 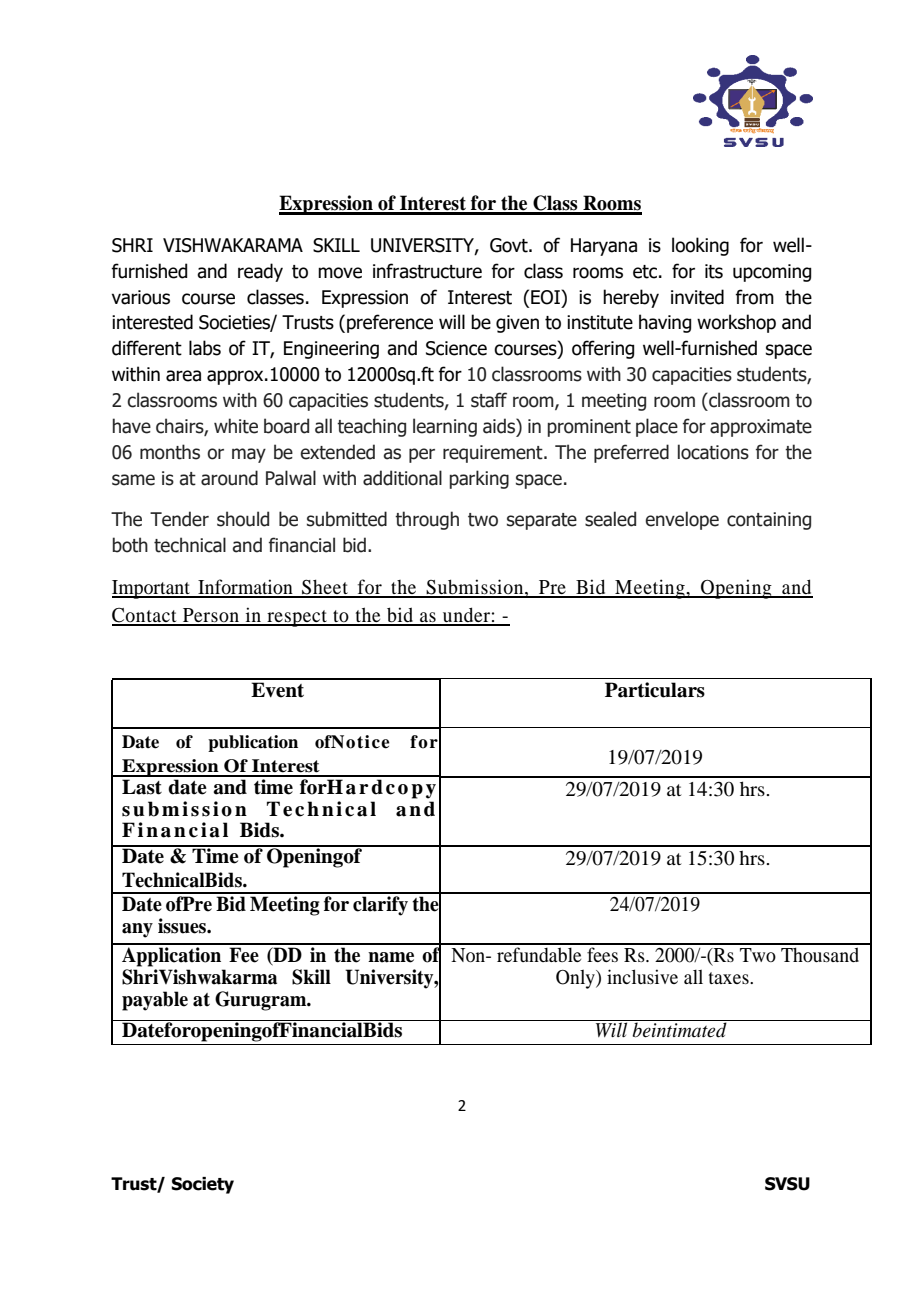 I want to click on issues, so click(x=183, y=926).
